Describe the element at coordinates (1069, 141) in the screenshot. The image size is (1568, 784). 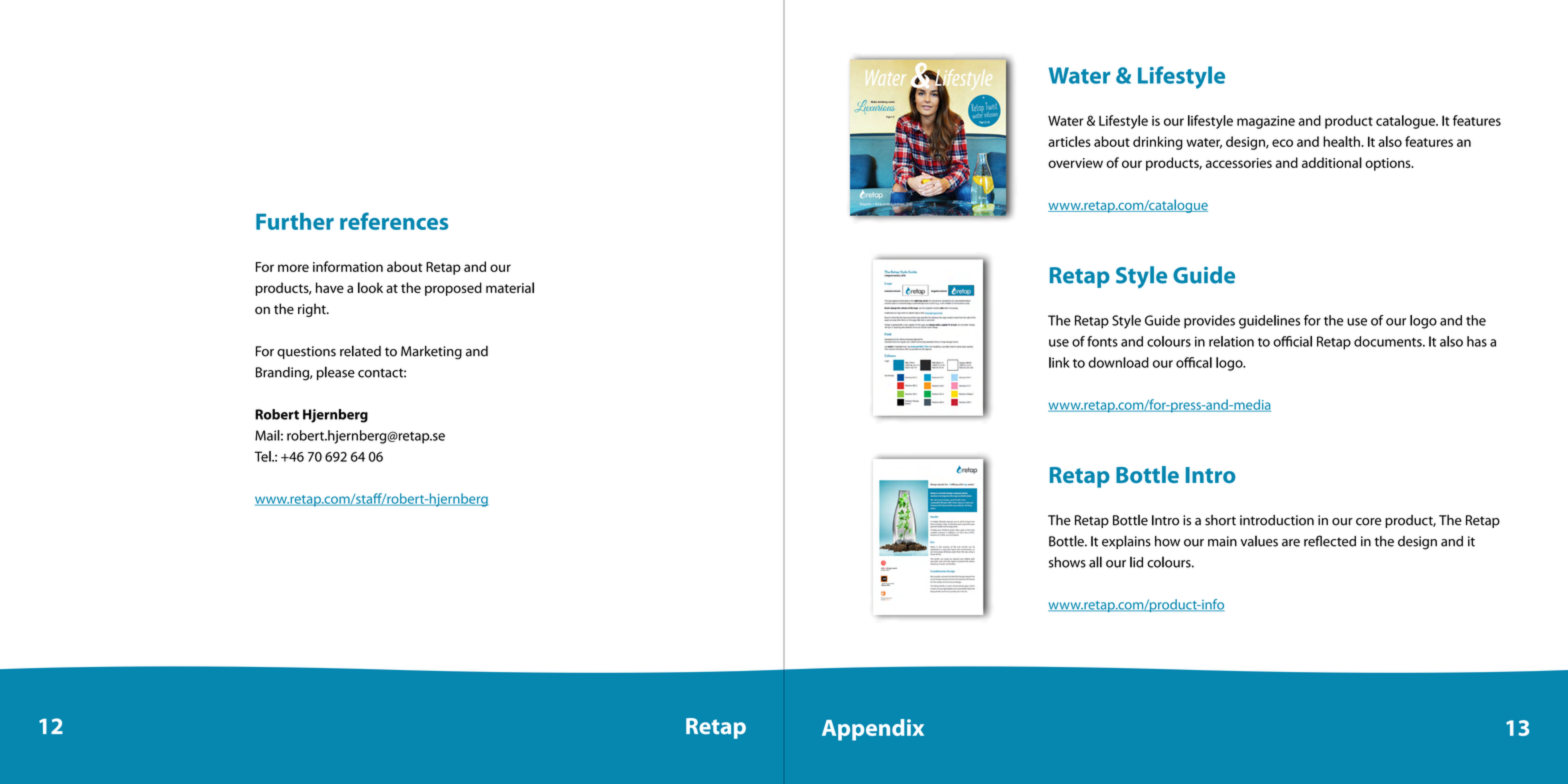
I see `articles` at that location.
